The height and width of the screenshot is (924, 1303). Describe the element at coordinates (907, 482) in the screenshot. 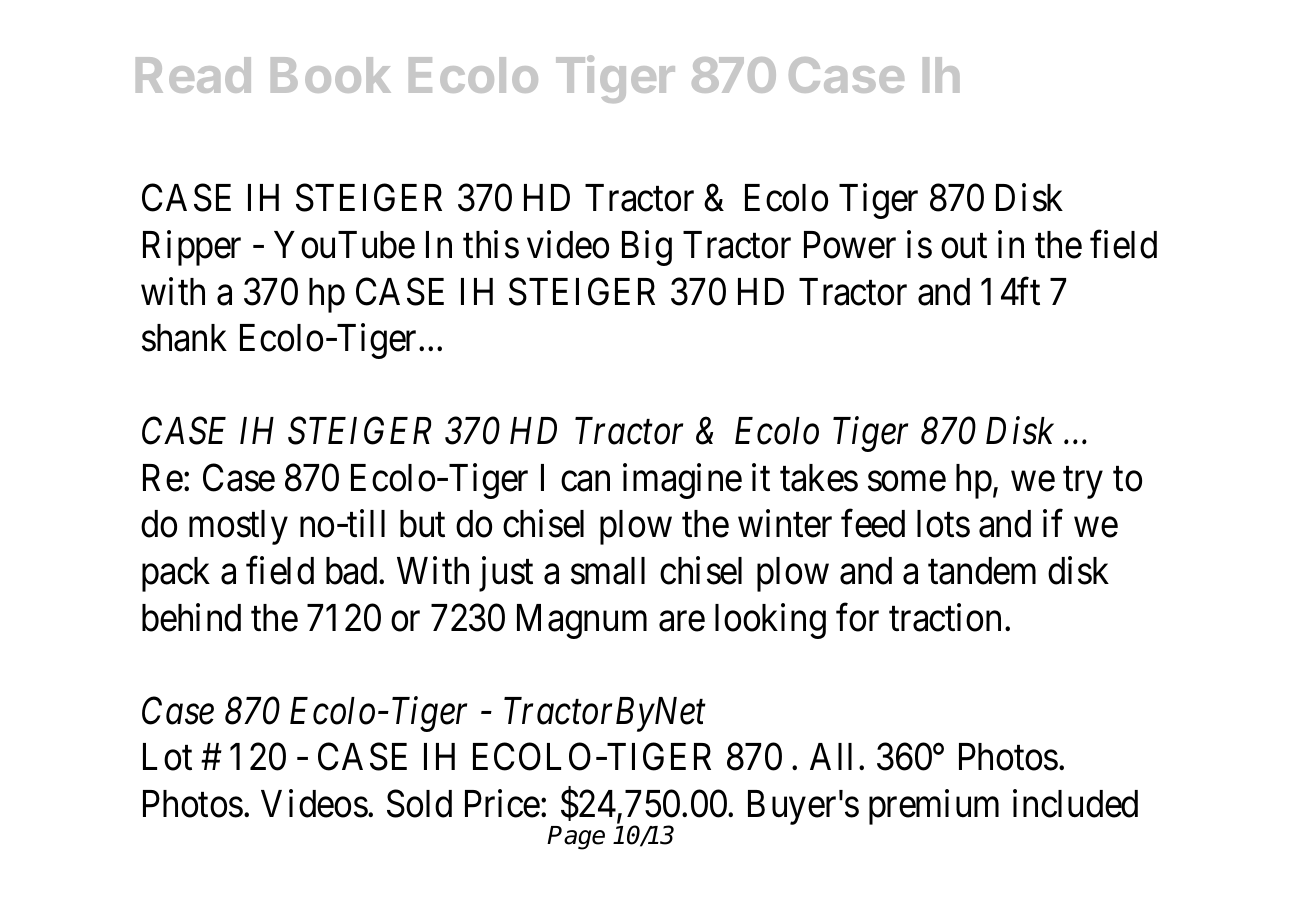

I see `some` at that location.
